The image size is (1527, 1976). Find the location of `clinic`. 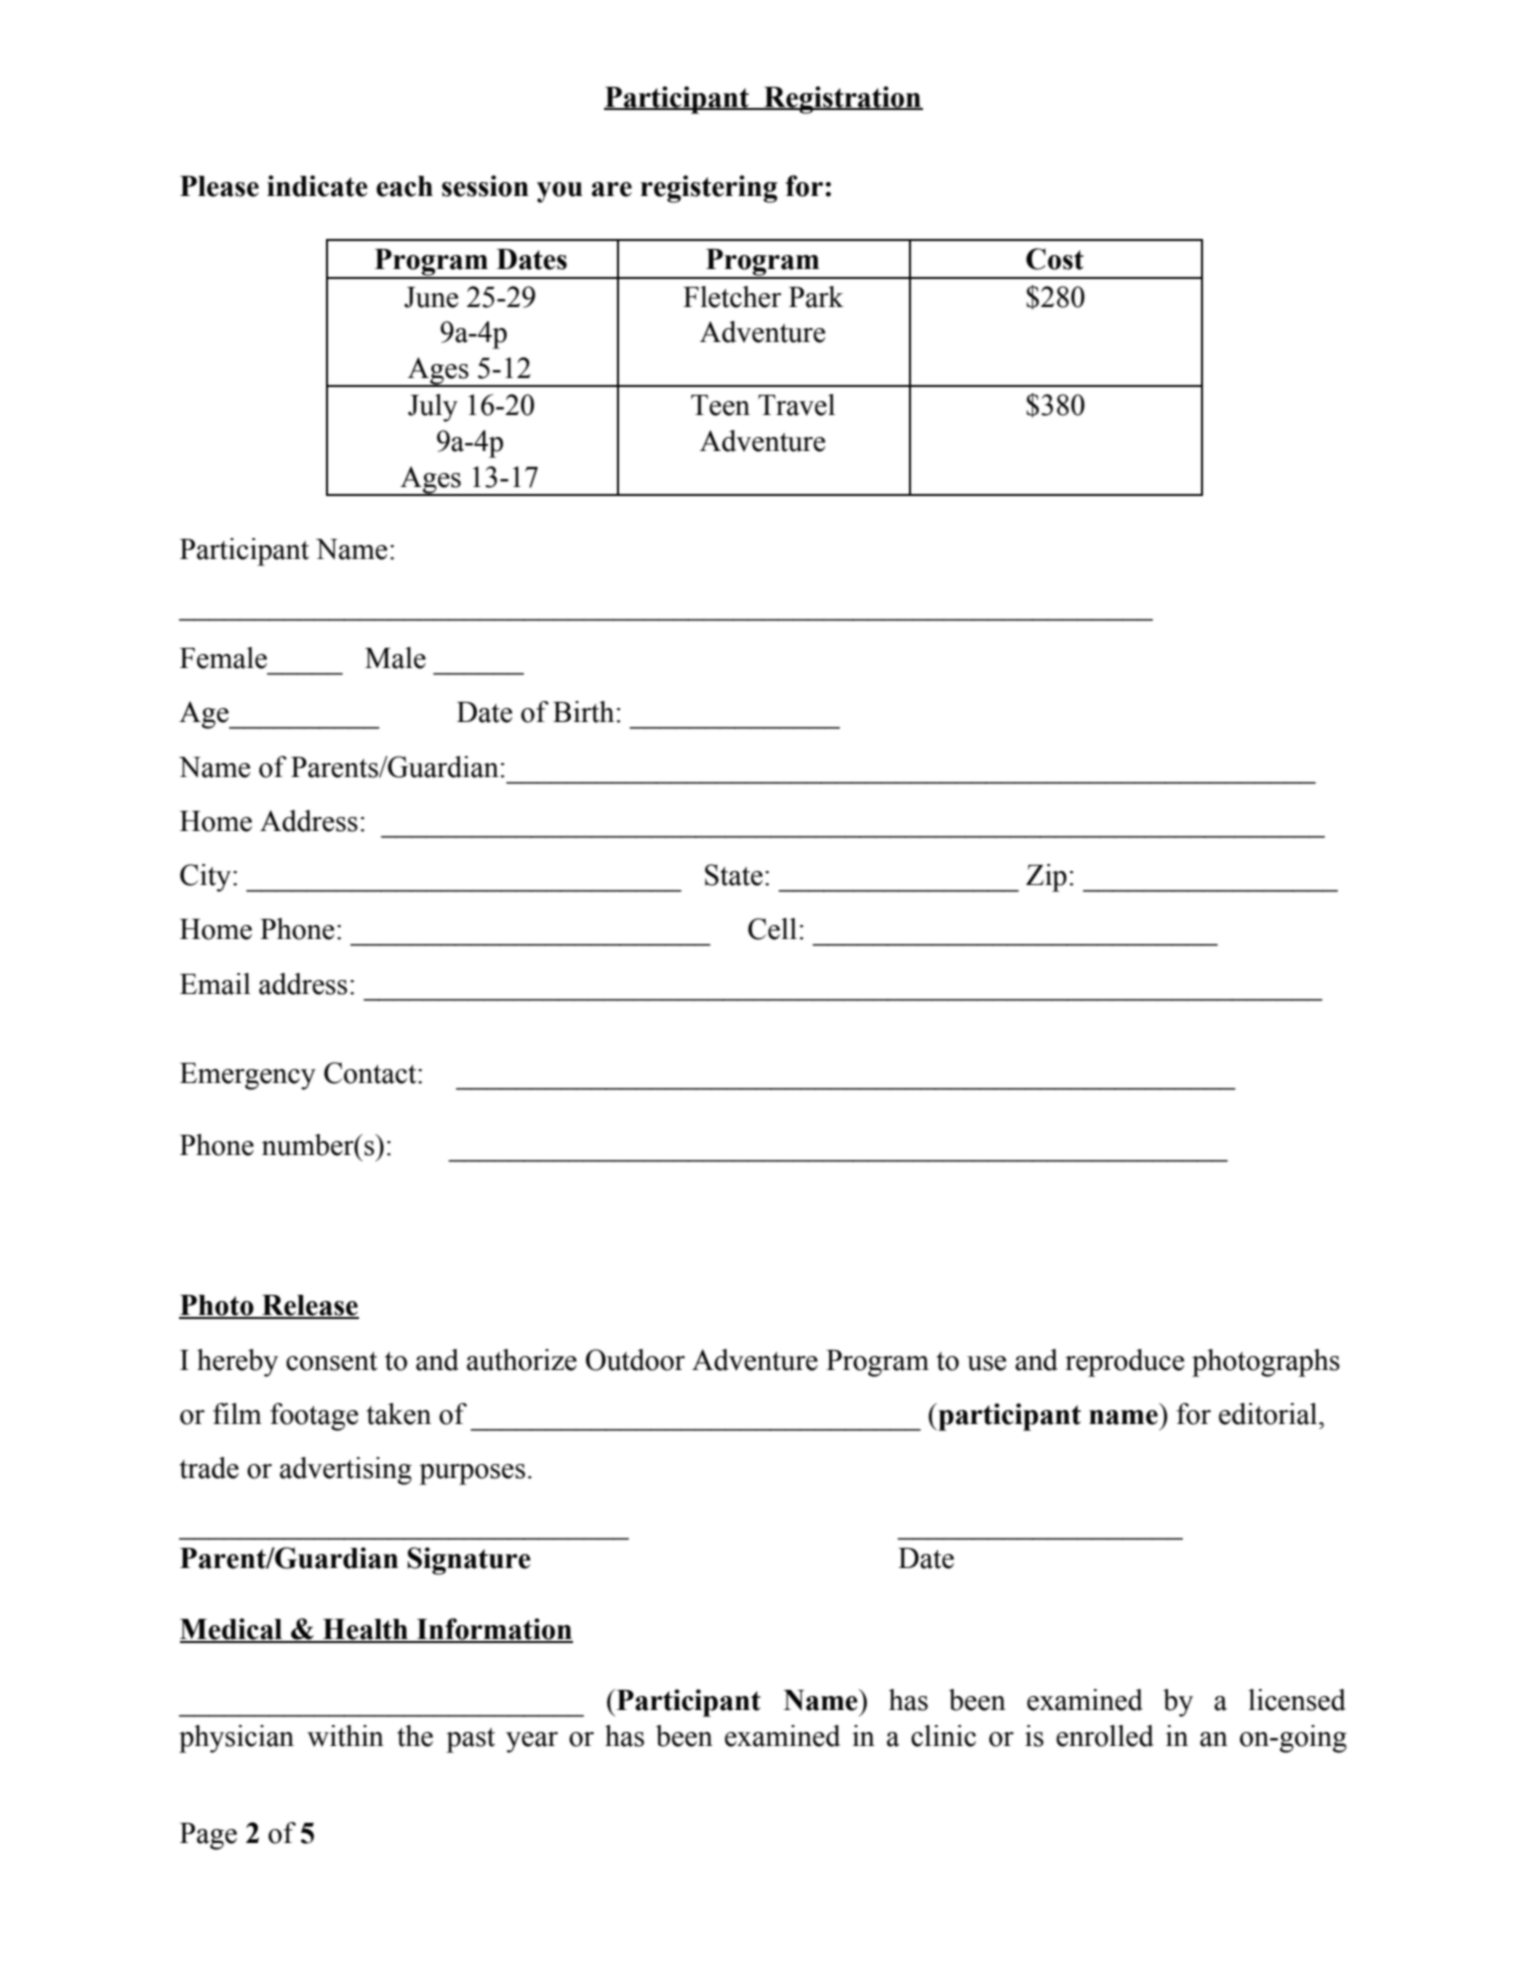

clinic is located at coordinates (943, 1736).
